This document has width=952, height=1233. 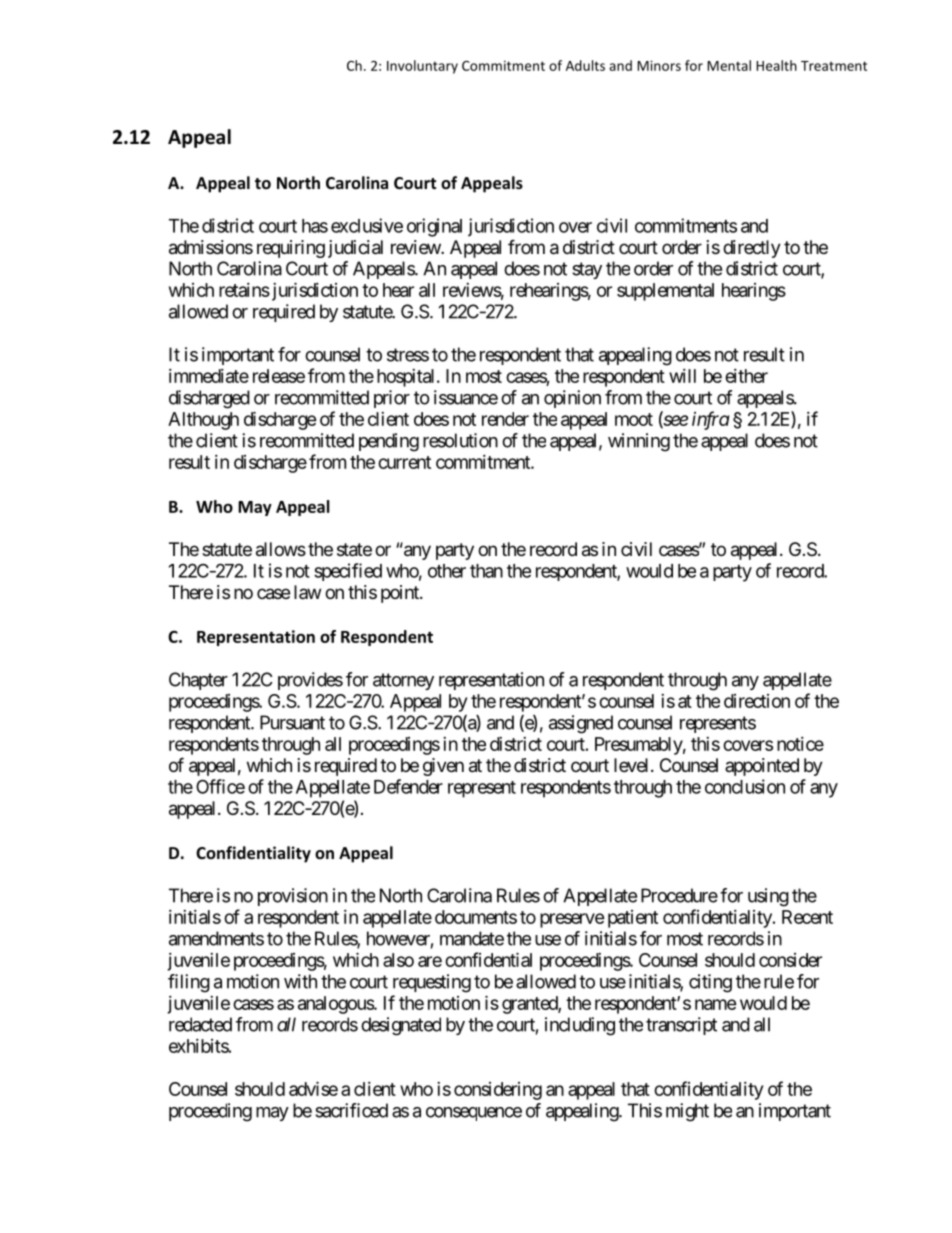 I want to click on Involuntary, so click(x=422, y=67).
